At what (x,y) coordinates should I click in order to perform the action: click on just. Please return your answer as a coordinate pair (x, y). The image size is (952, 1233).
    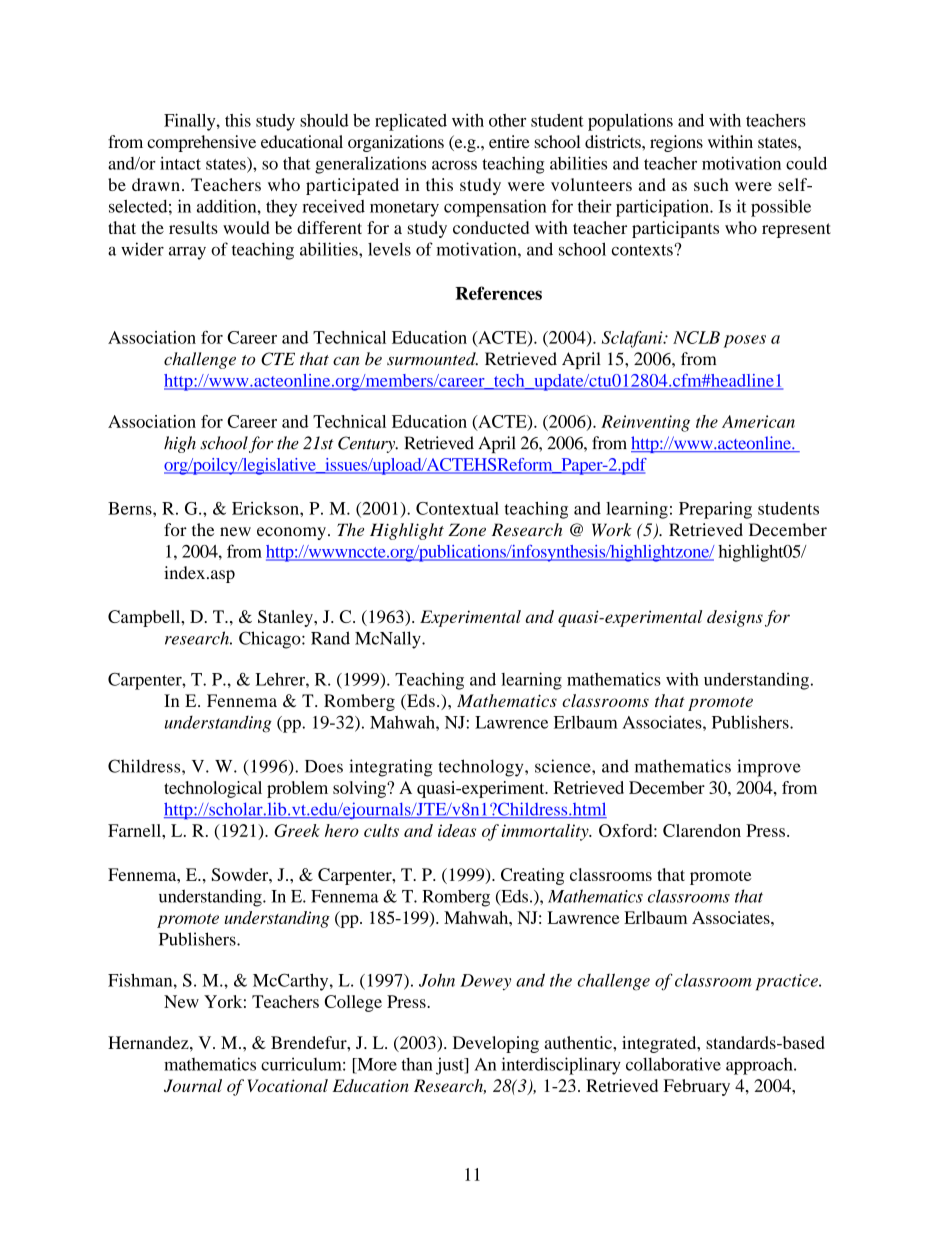
    Looking at the image, I should click on (451, 1066).
